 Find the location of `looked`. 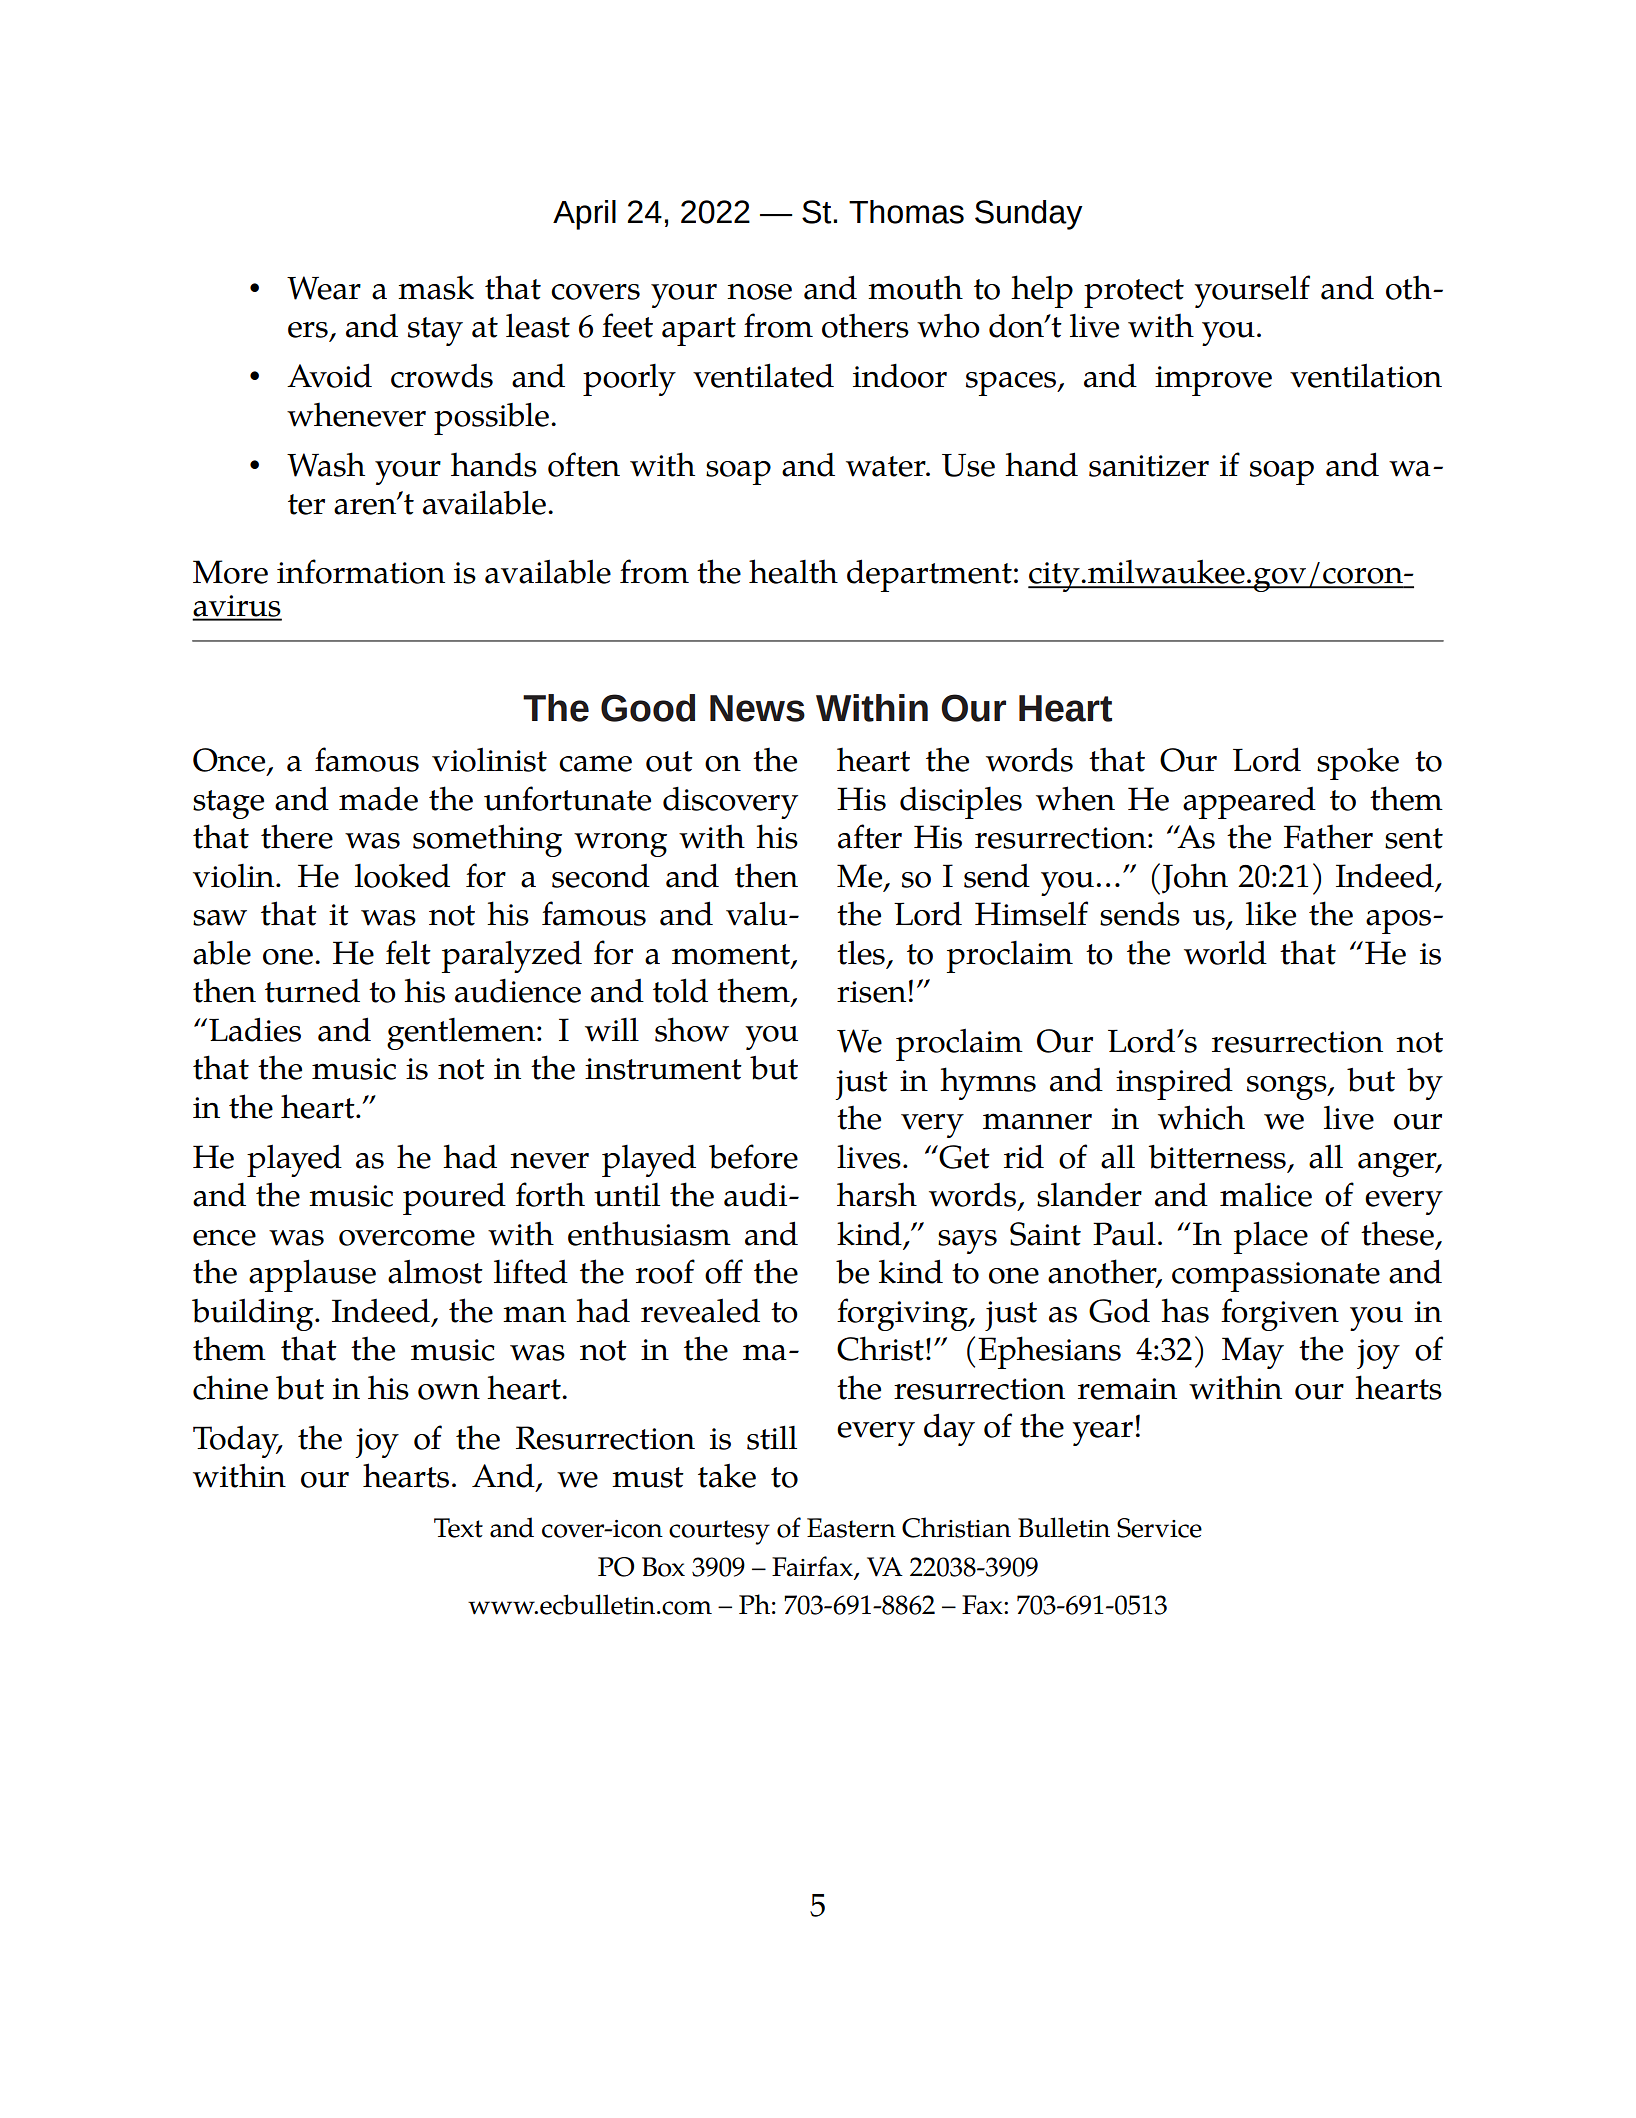

looked is located at coordinates (402, 876).
